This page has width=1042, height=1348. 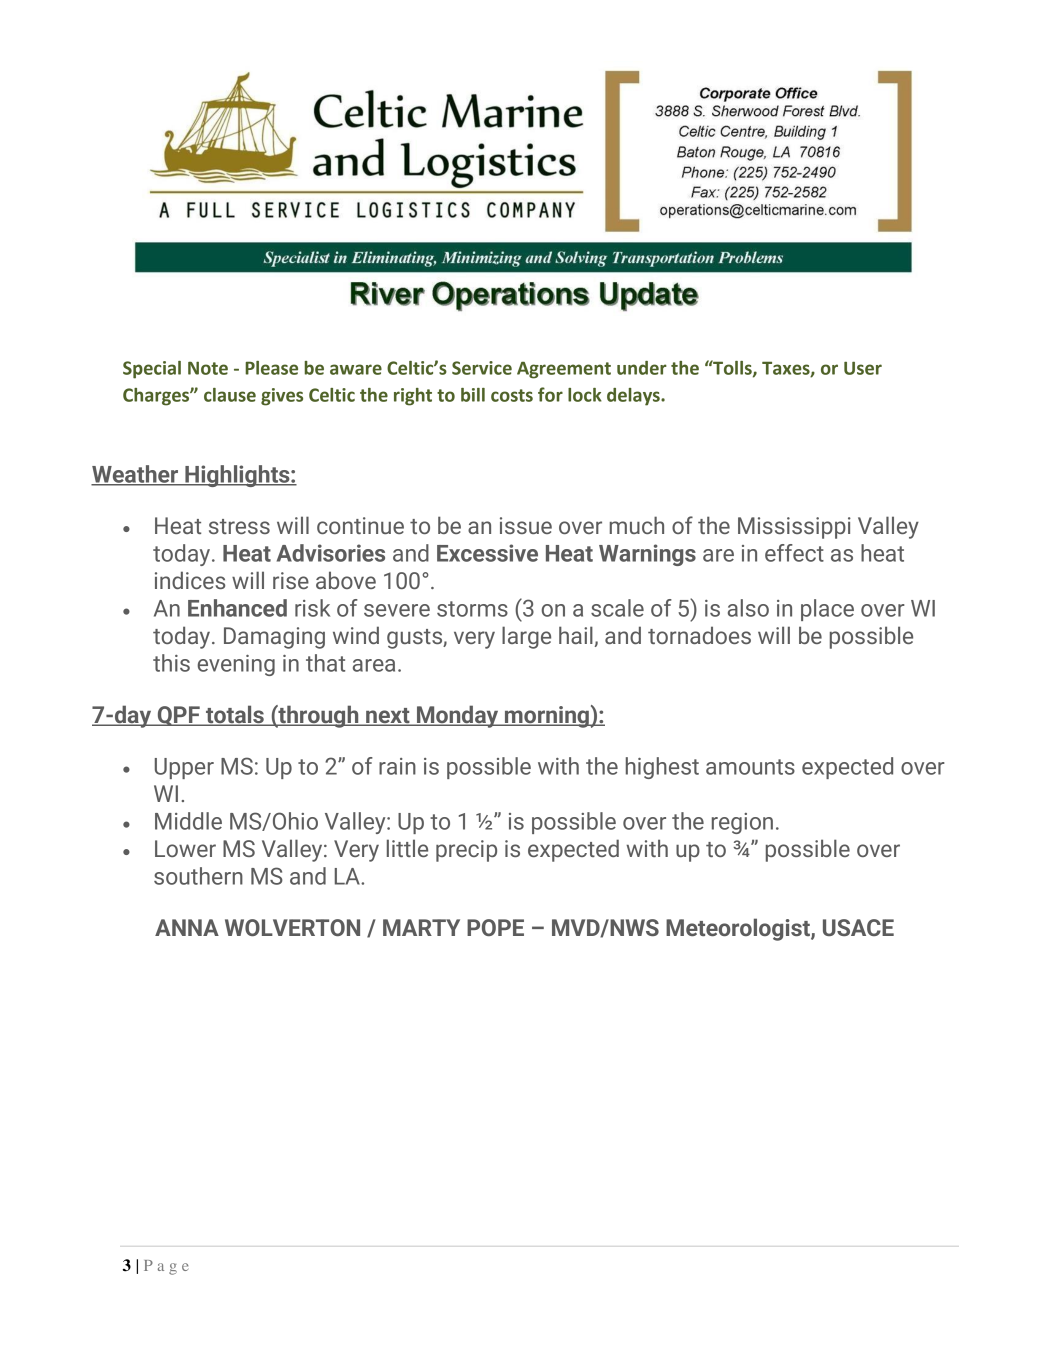 I want to click on large, so click(x=526, y=637).
